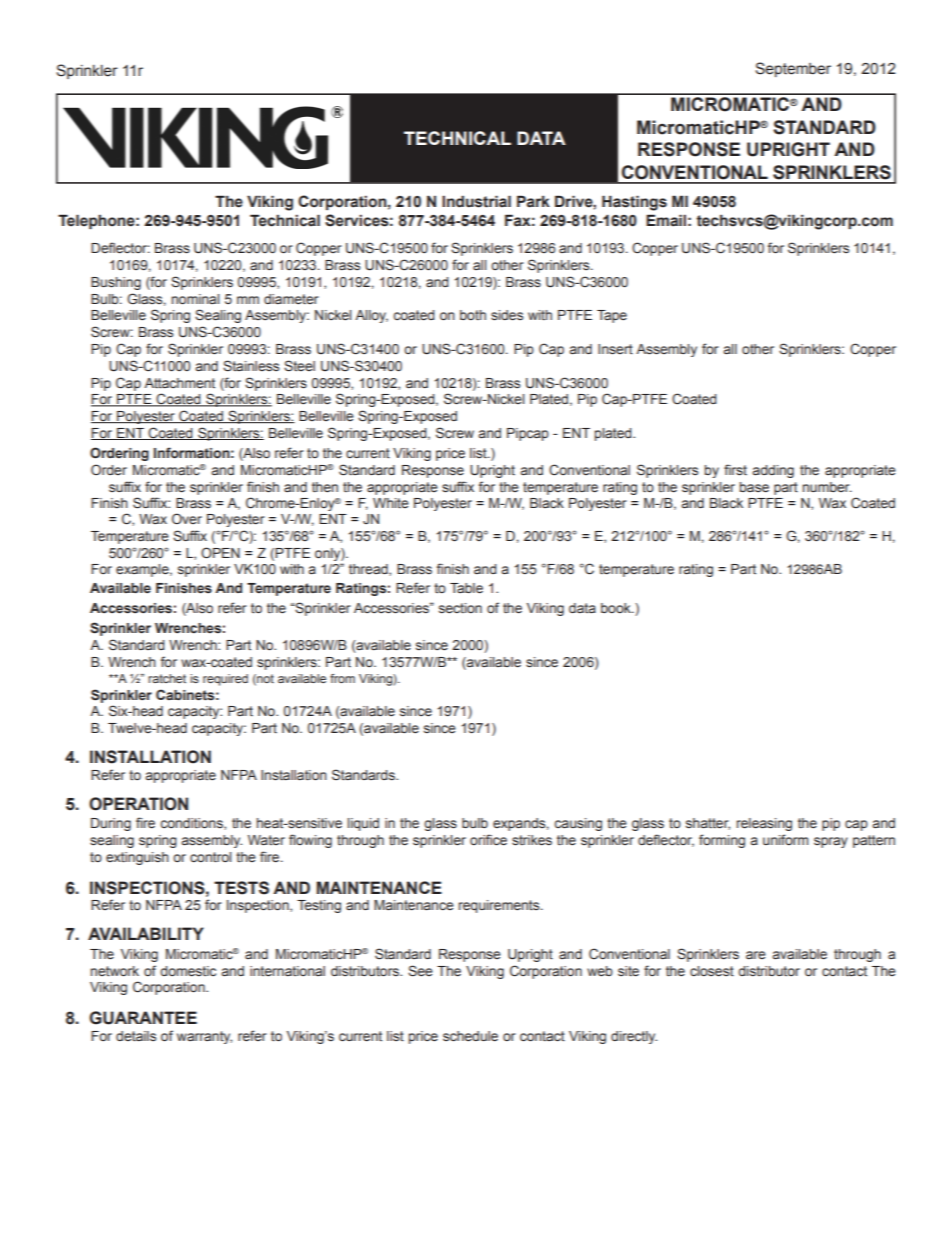  I want to click on warranty, so click(204, 1037).
